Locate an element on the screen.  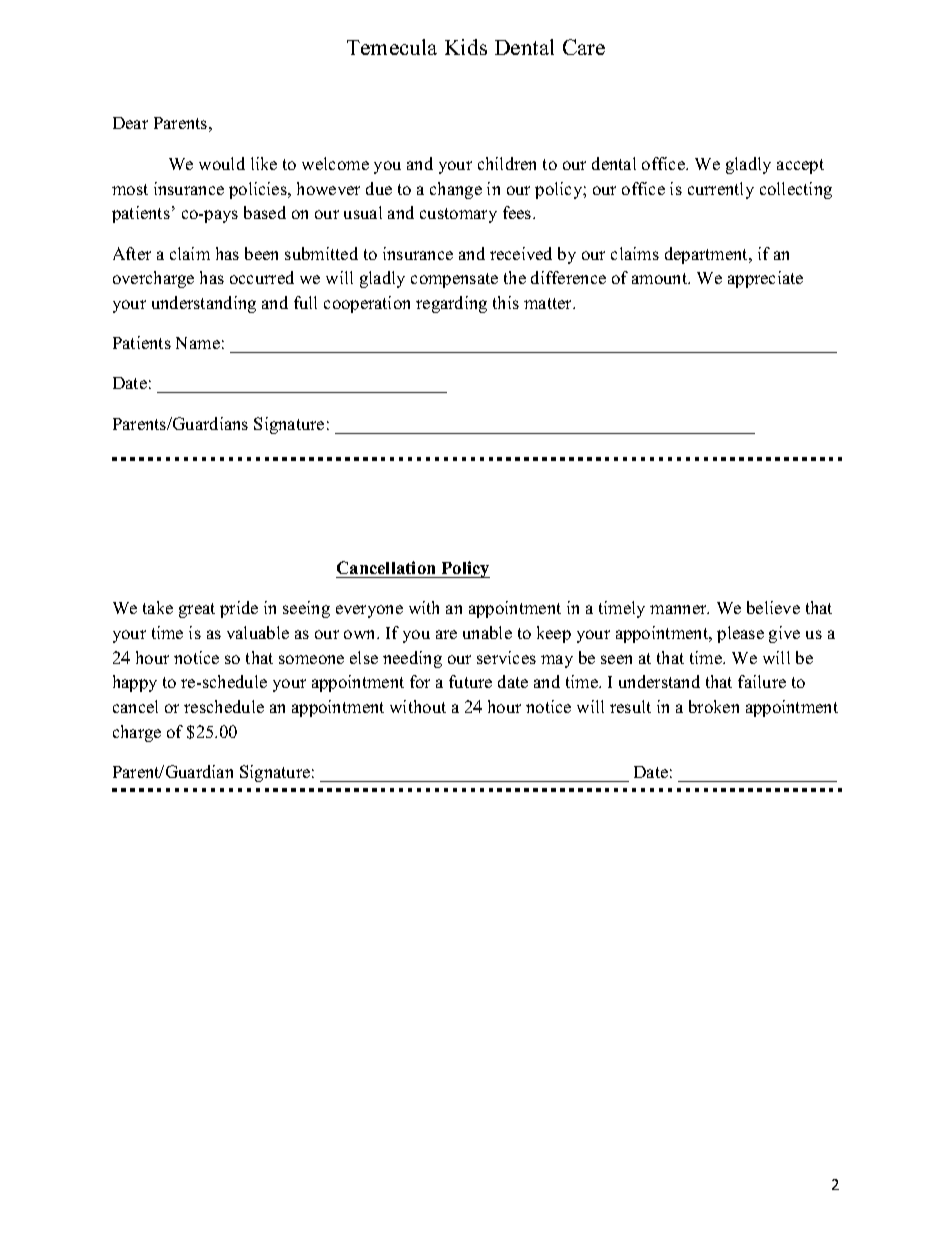
Care is located at coordinates (584, 47).
